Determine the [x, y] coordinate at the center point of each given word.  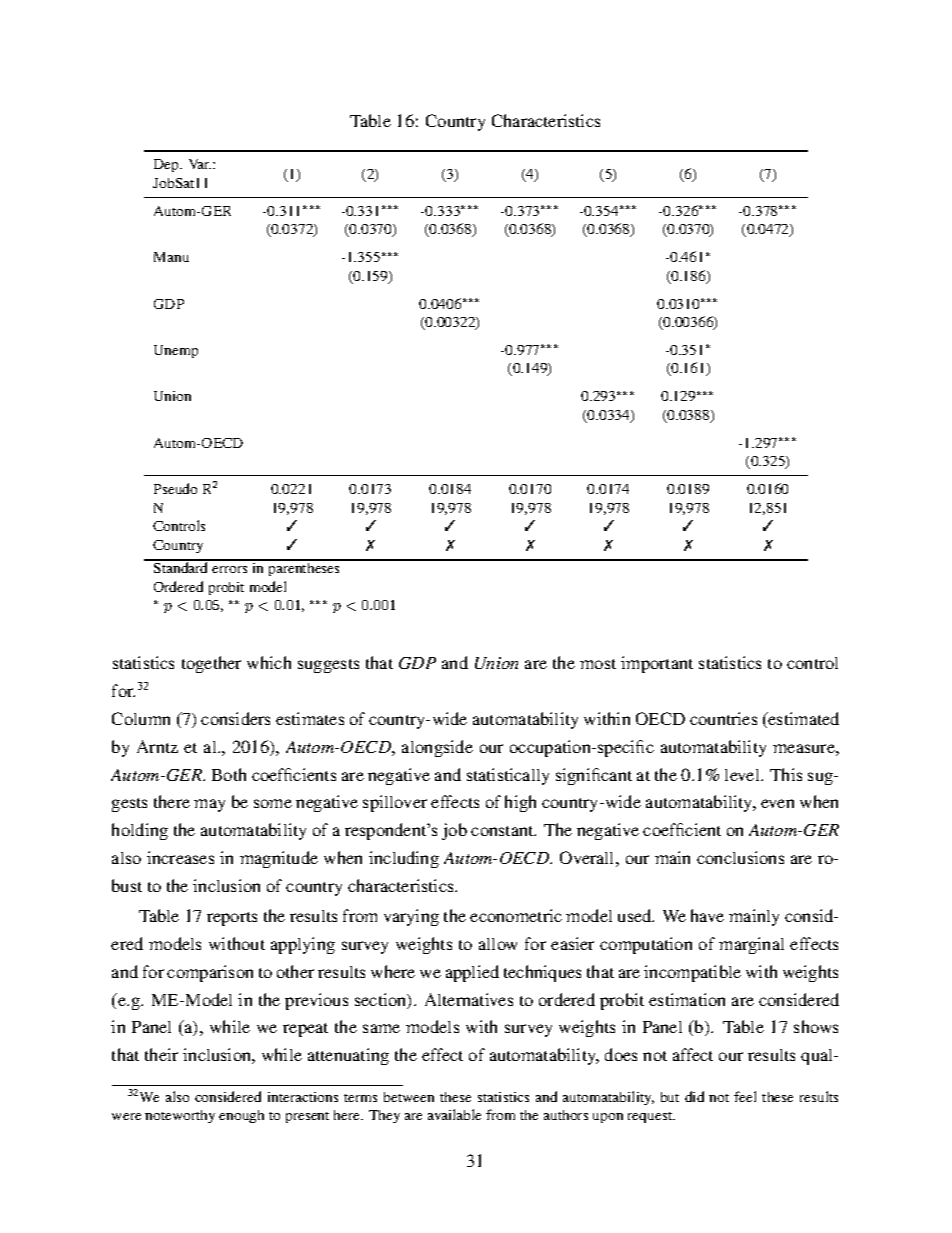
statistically [508, 776]
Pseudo [175, 488]
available [454, 1114]
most [598, 664]
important [657, 664]
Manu [171, 257]
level [743, 775]
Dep [167, 165]
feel [745, 1096]
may [209, 805]
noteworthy [180, 1116]
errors [229, 569]
